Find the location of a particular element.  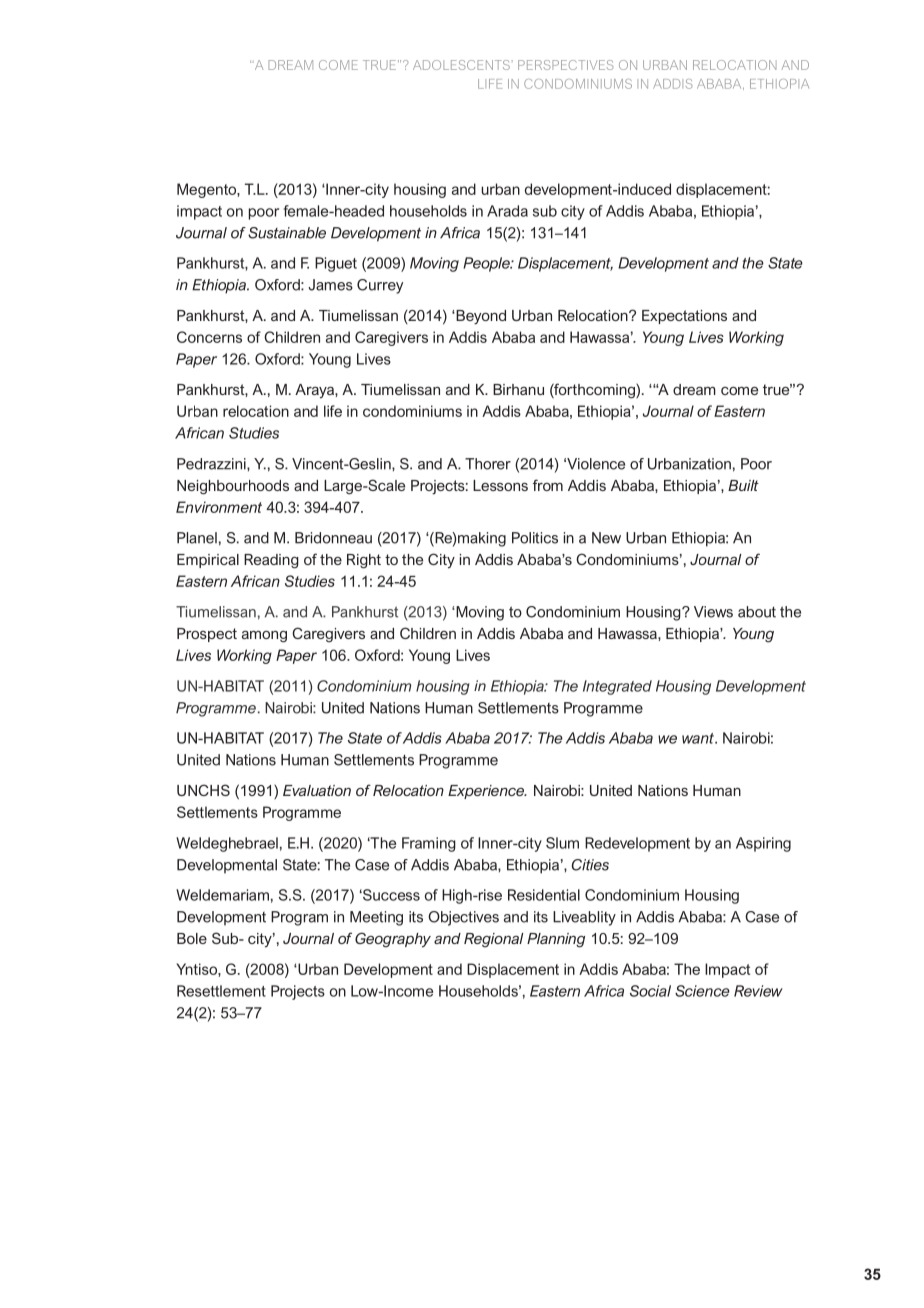

Lessons is located at coordinates (500, 485).
